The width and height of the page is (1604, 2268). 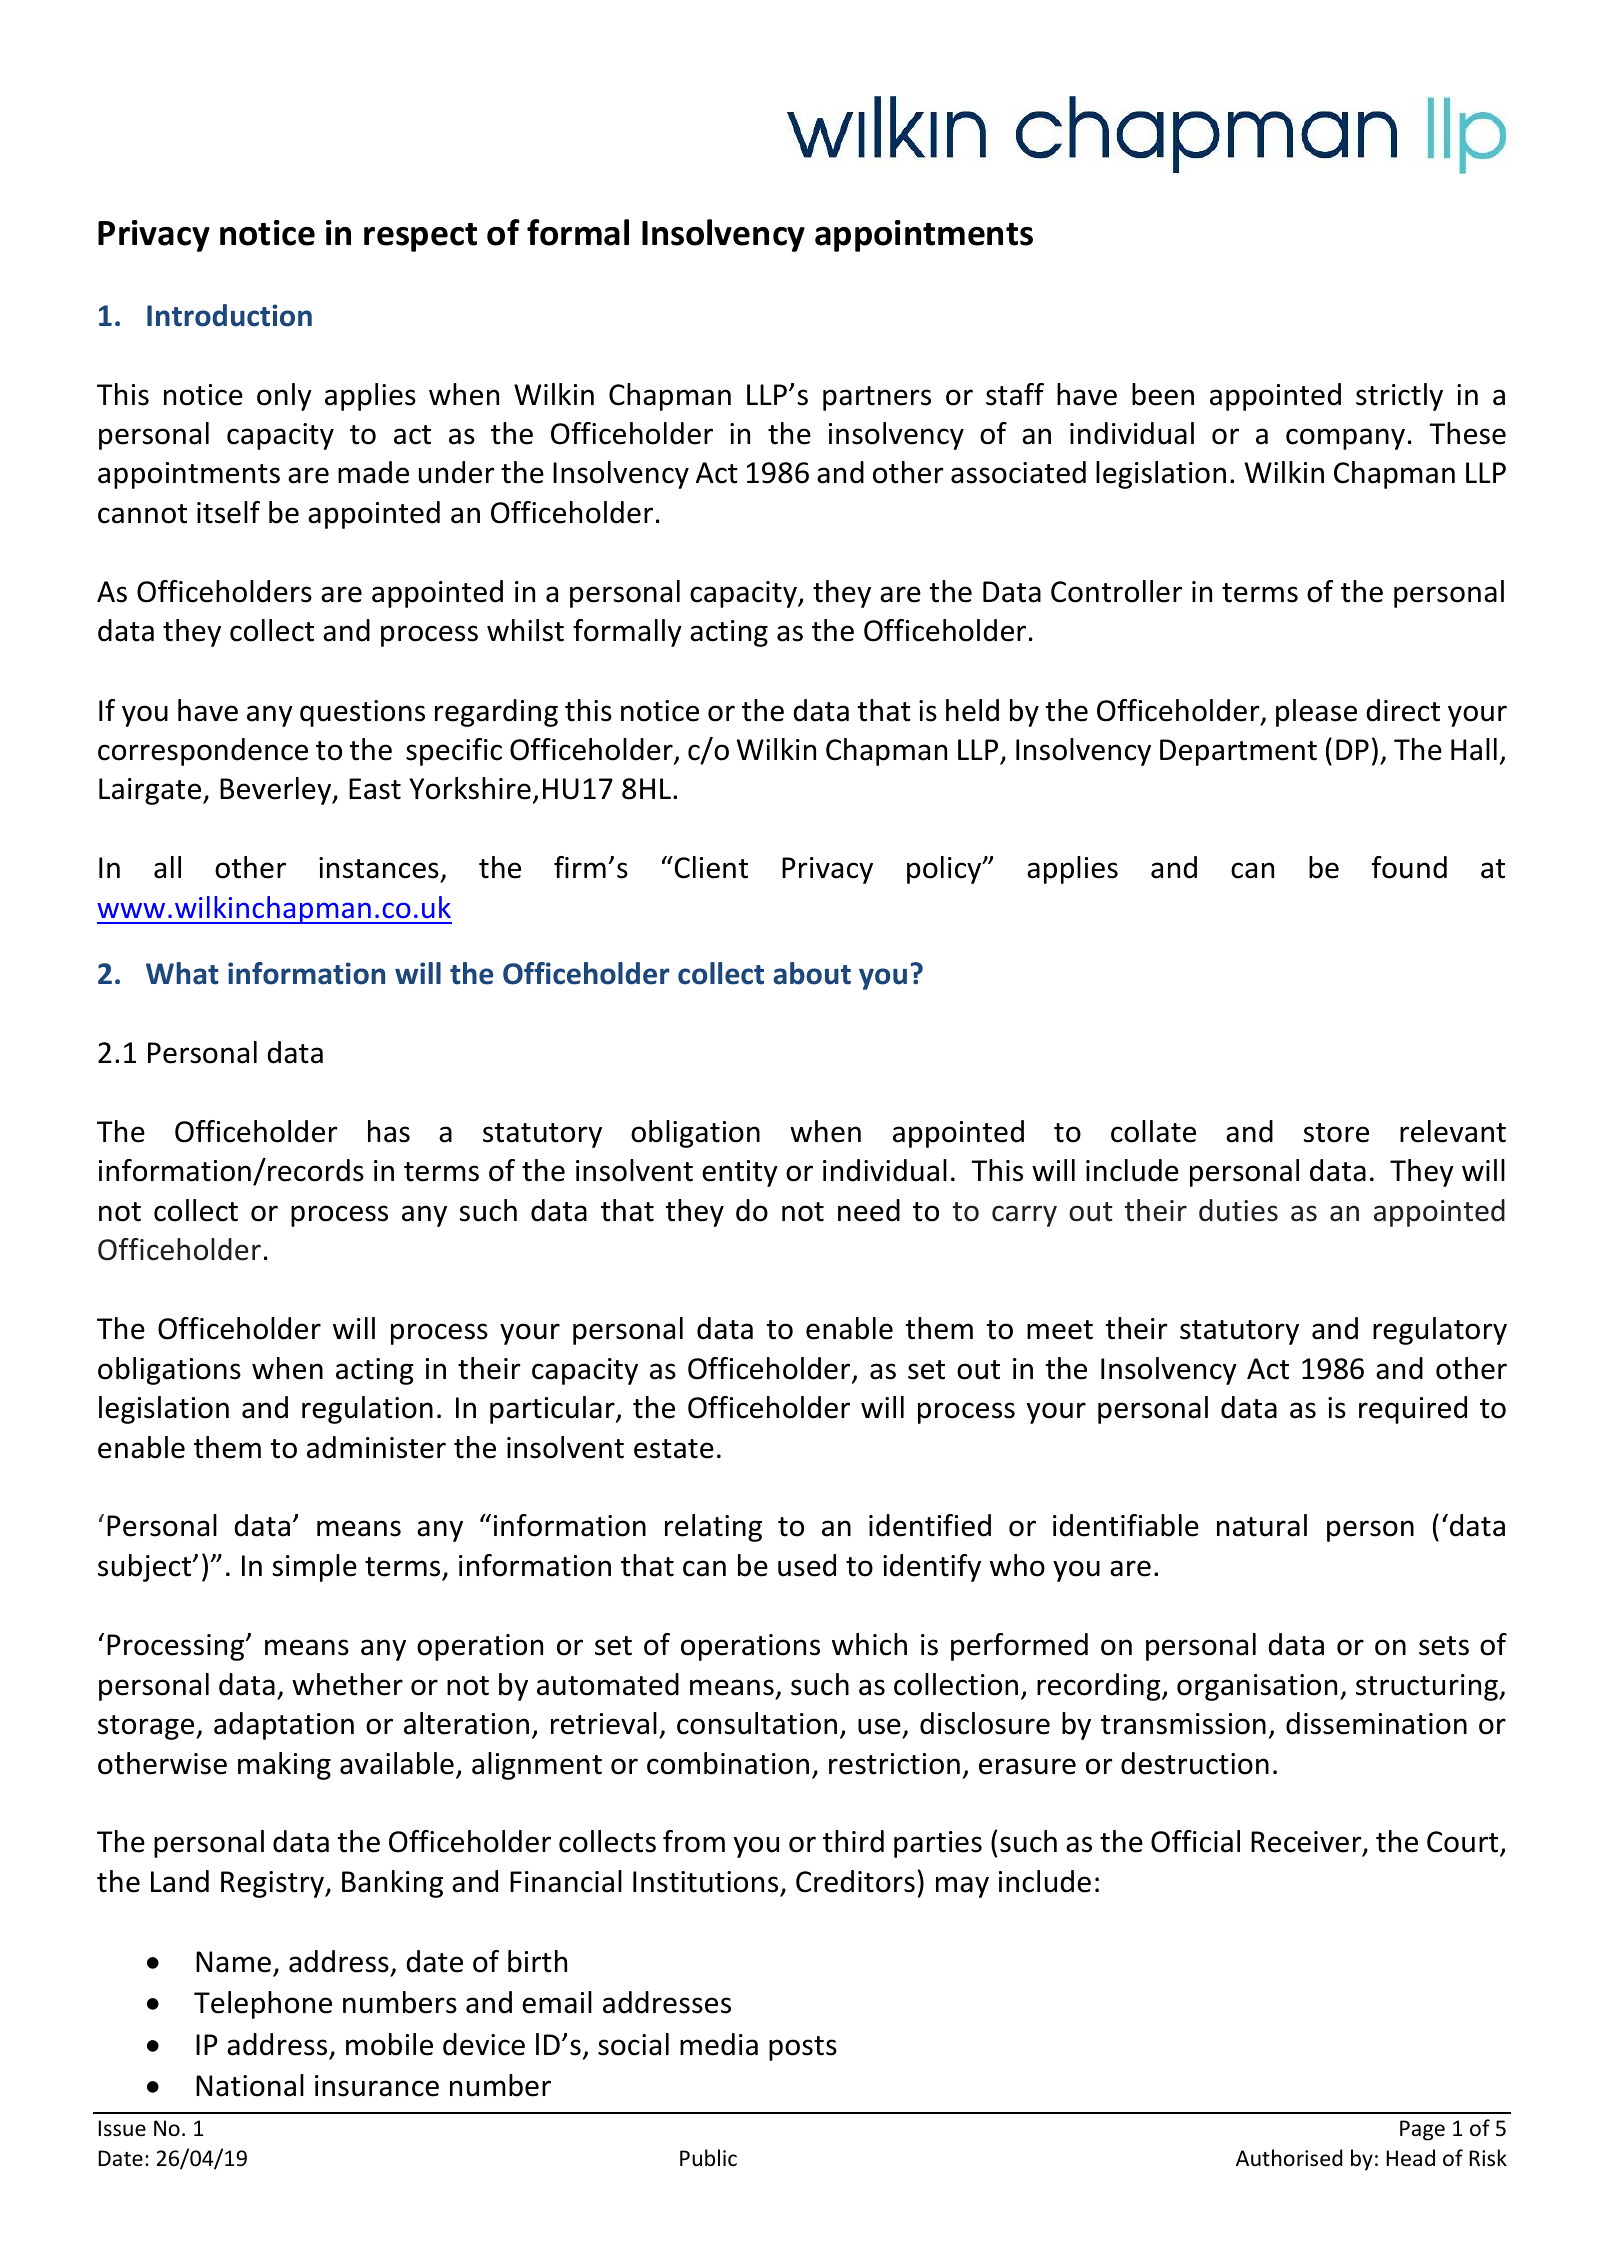 I want to click on dissemination, so click(x=1376, y=1723).
